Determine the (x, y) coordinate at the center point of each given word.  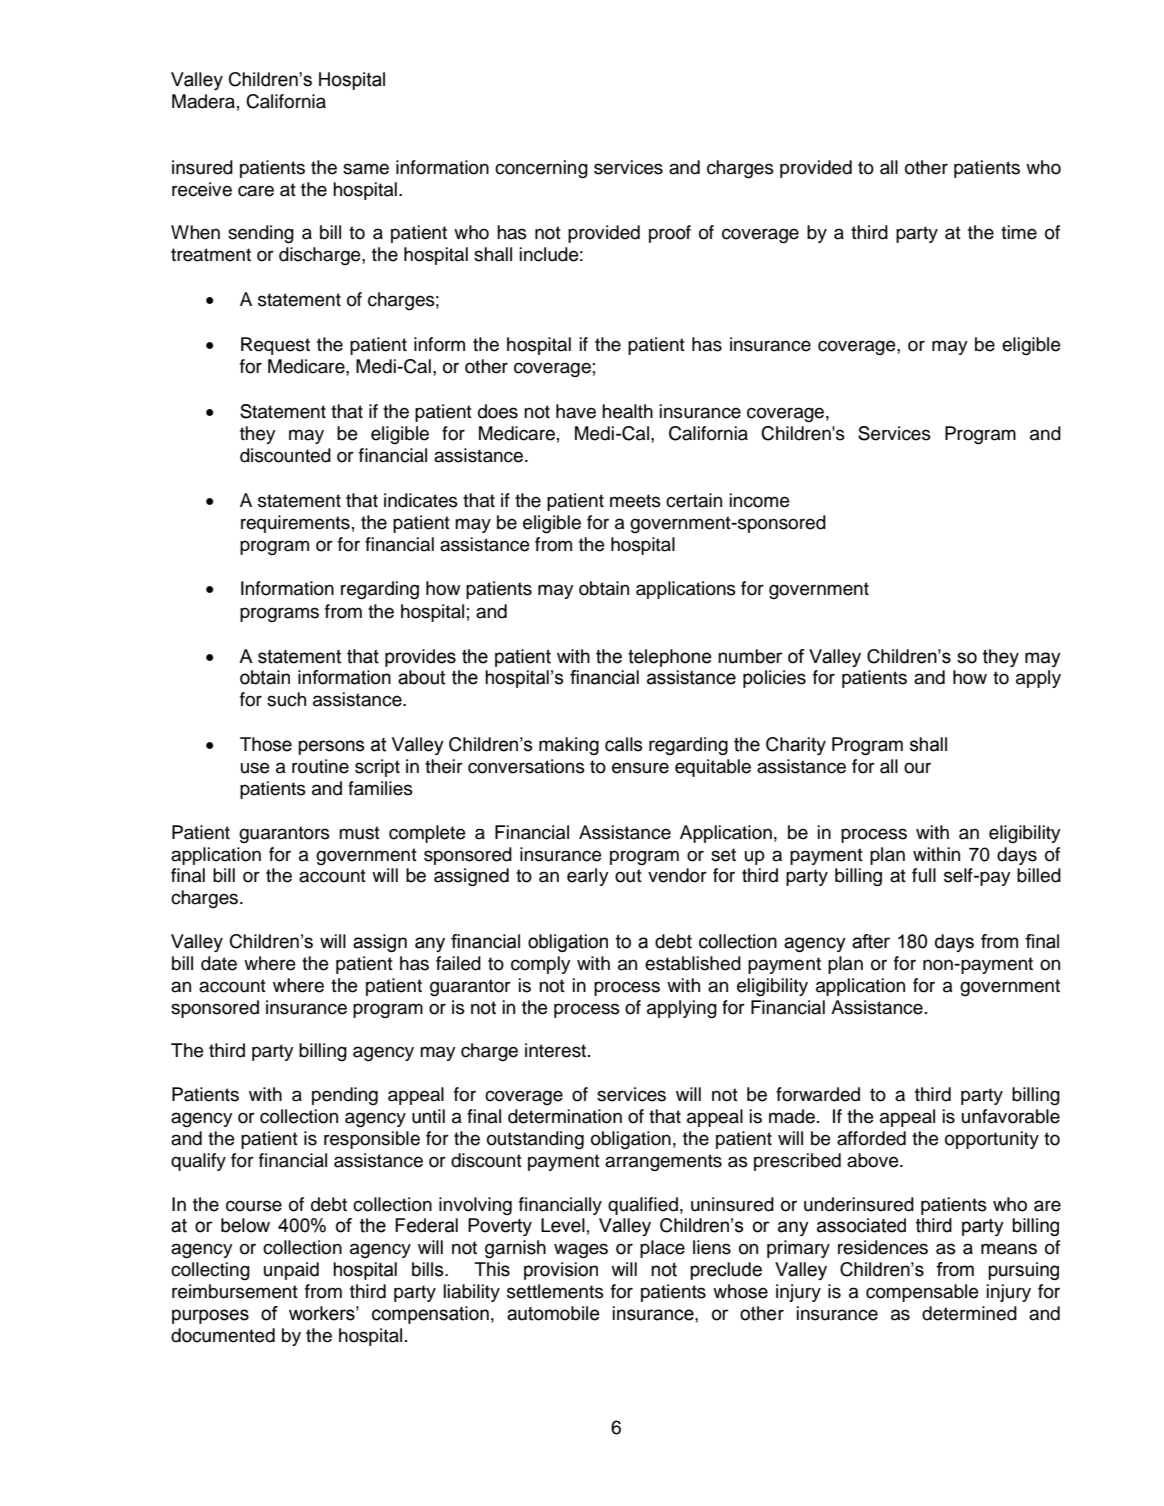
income (759, 500)
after (871, 941)
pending (345, 1096)
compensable (922, 1293)
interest (557, 1050)
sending (261, 234)
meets (635, 501)
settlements (555, 1291)
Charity (796, 746)
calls (623, 744)
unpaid (291, 1271)
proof (670, 234)
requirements (295, 524)
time (1019, 232)
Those (266, 744)
